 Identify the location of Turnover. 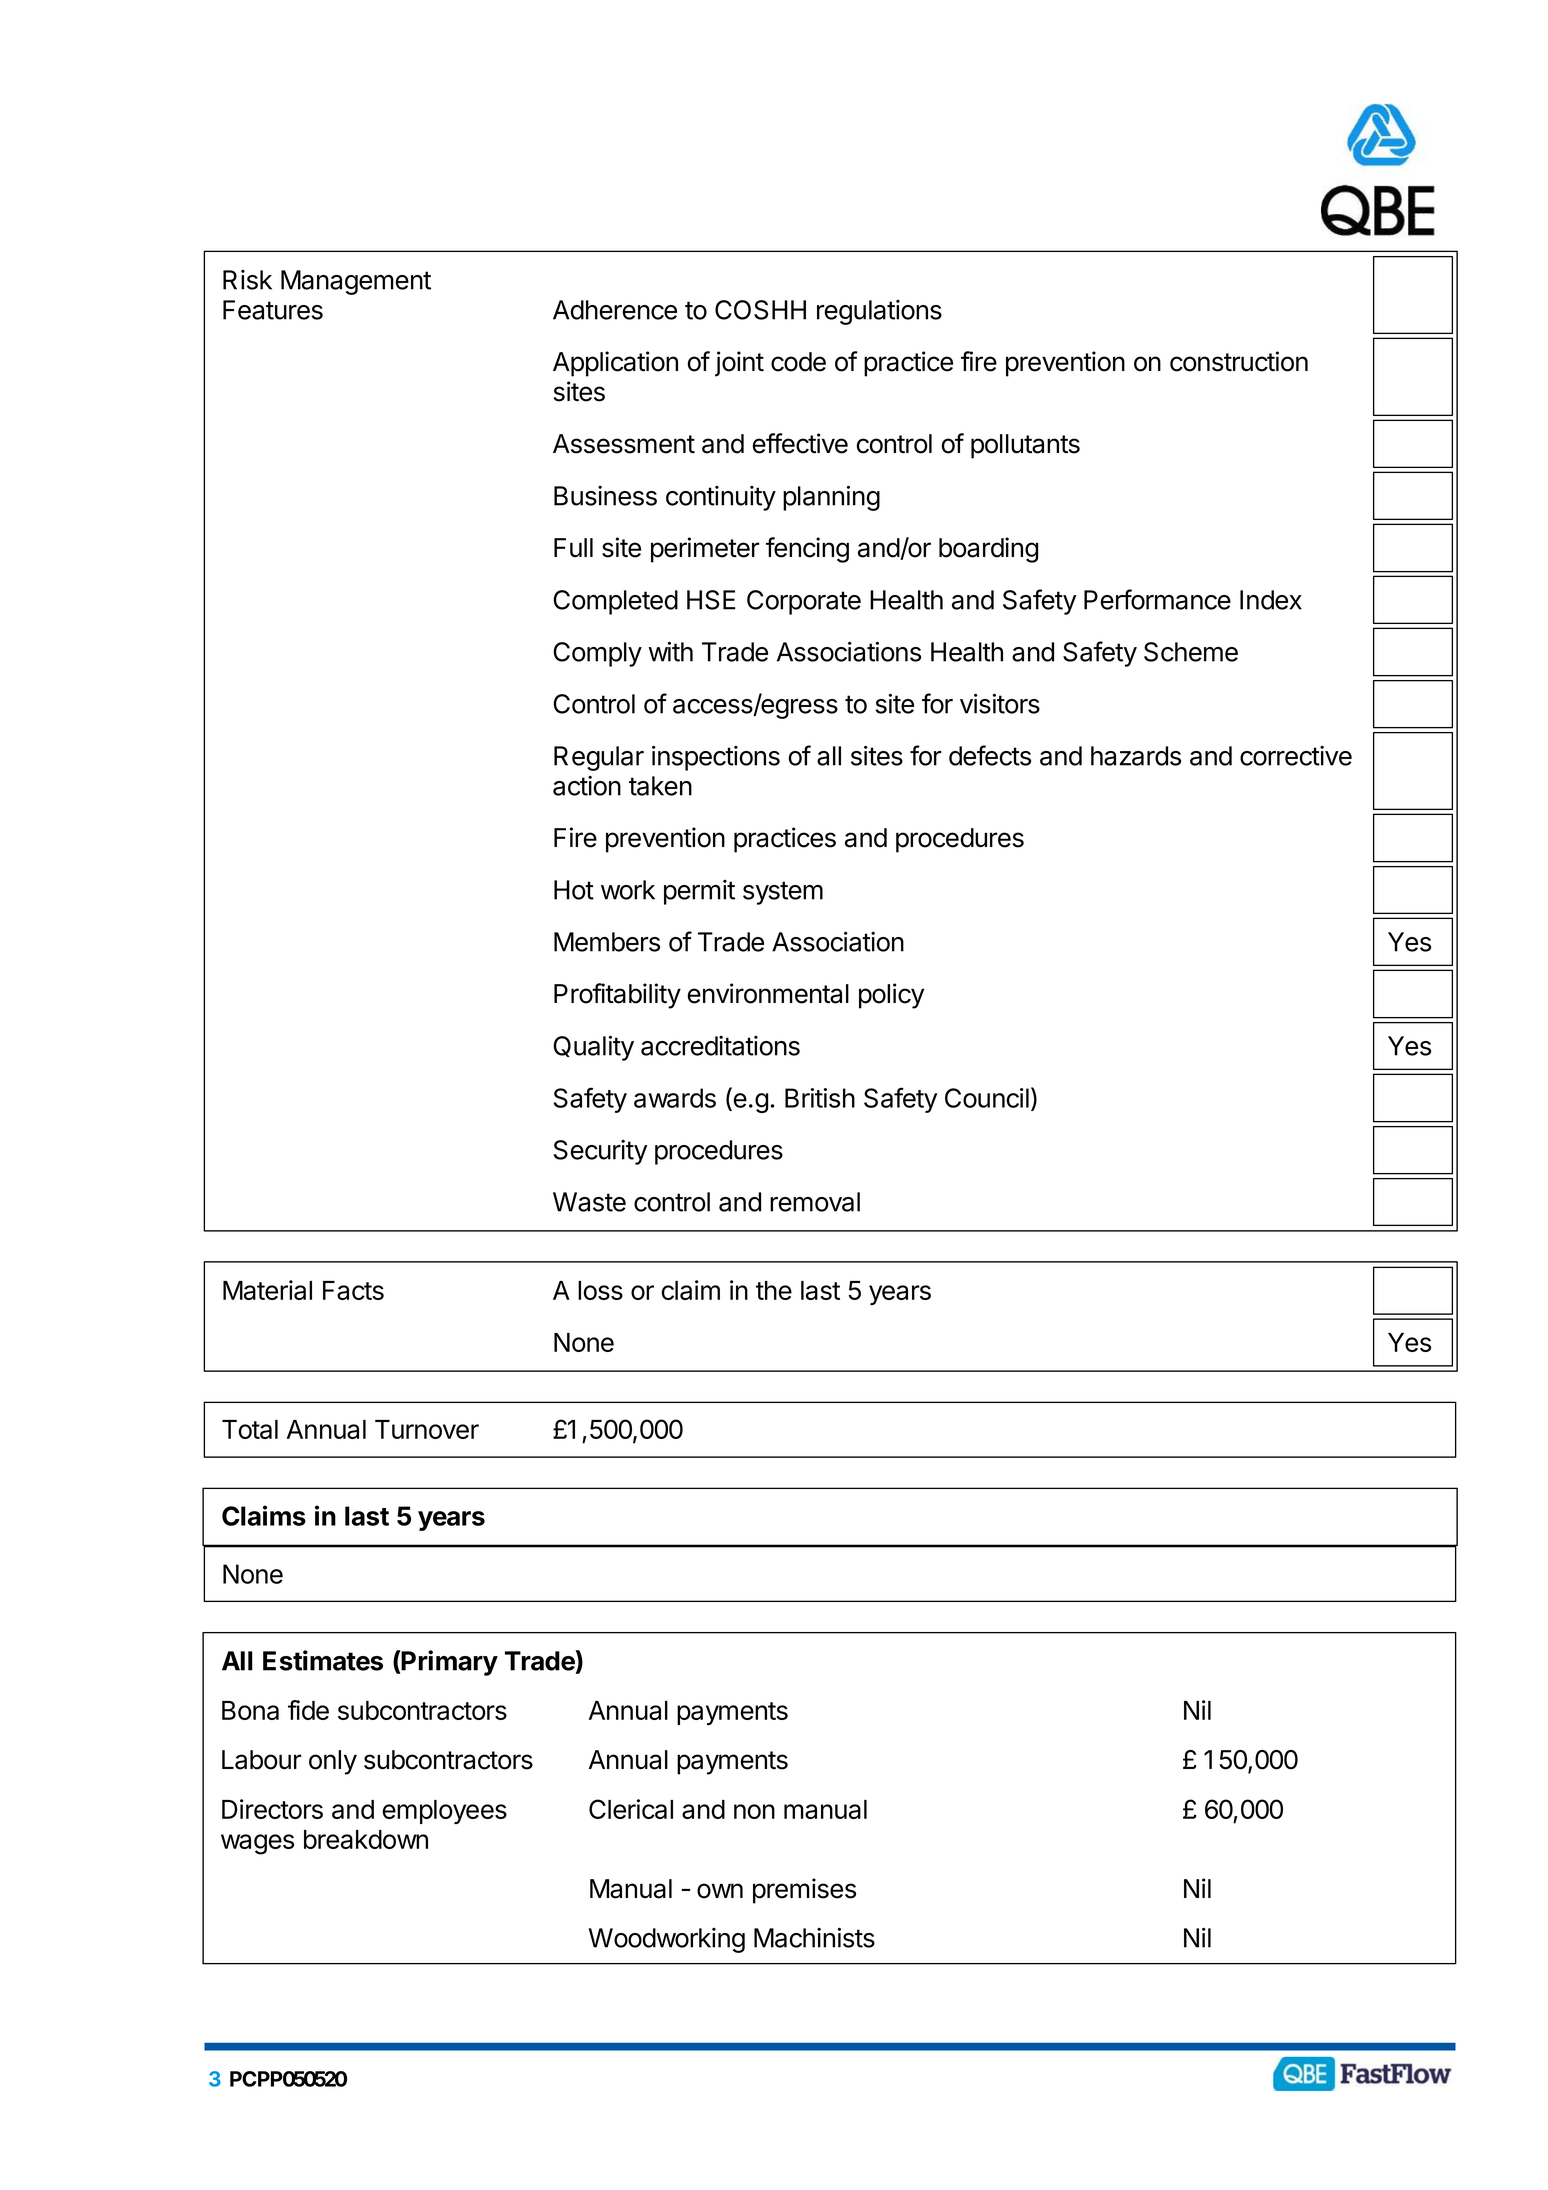
(427, 1429).
